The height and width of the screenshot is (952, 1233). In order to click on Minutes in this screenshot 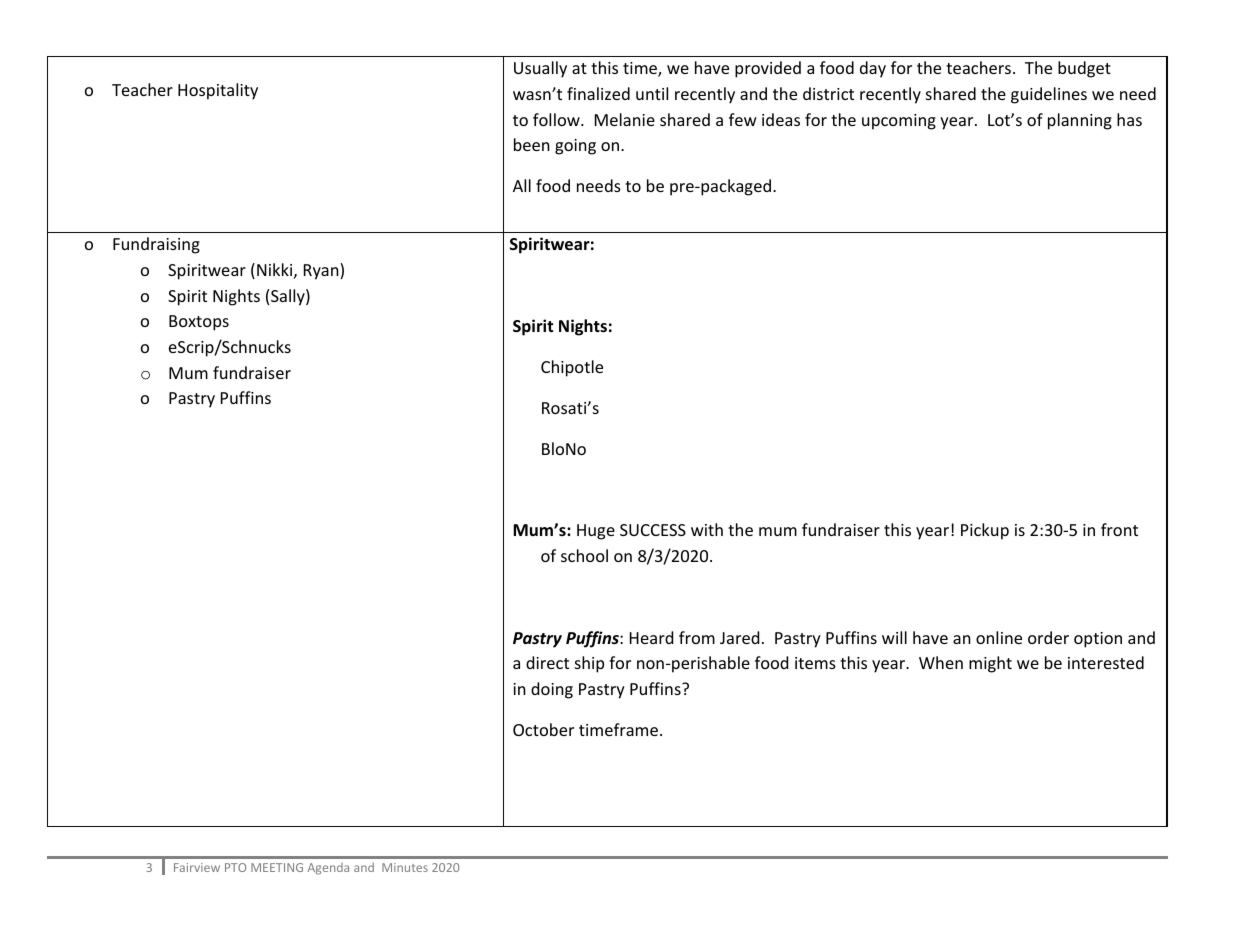, I will do `click(405, 867)`.
